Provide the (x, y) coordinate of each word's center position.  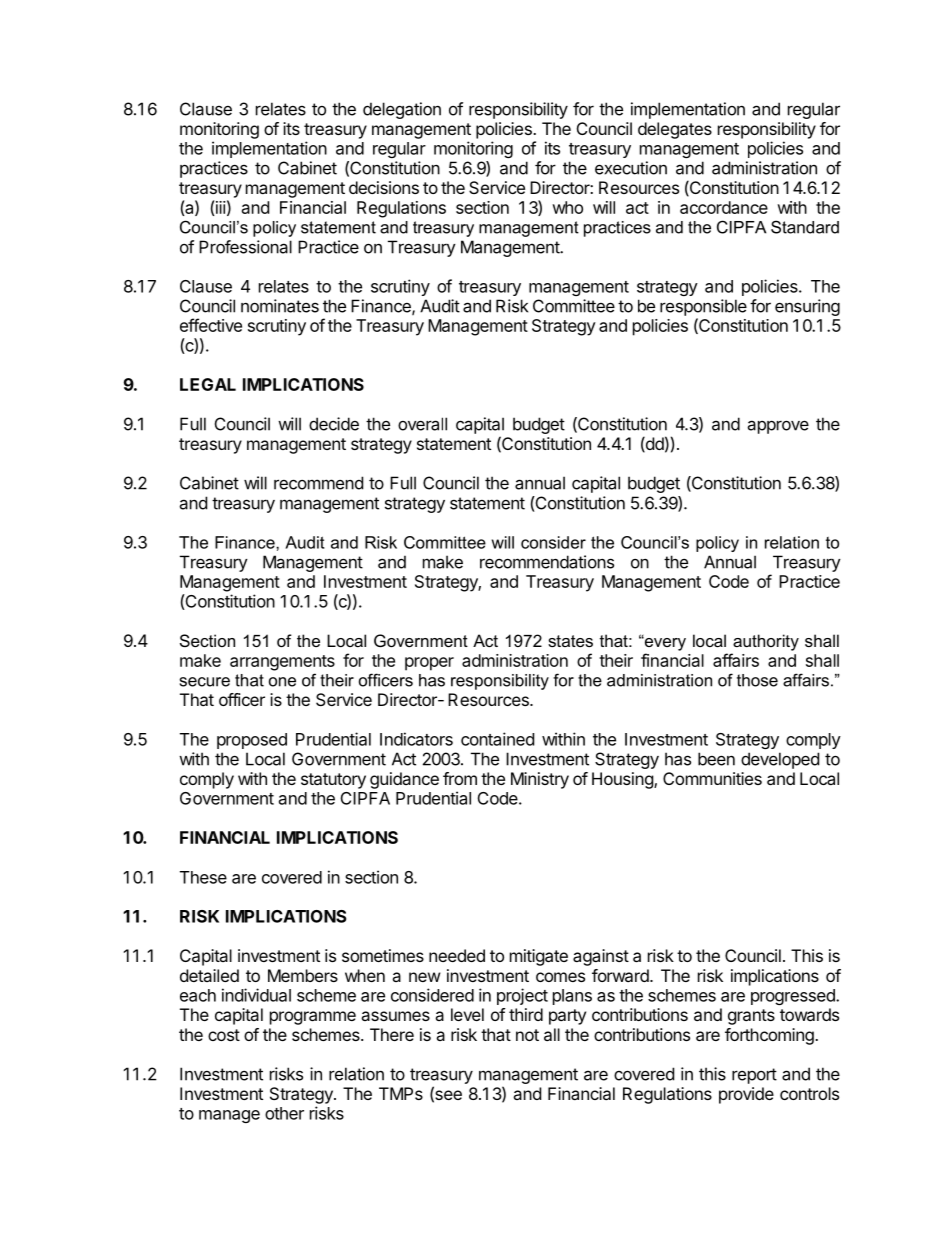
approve (778, 427)
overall (422, 424)
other (284, 1113)
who (567, 207)
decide (334, 424)
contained (497, 739)
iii (221, 207)
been (716, 759)
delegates (675, 130)
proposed (252, 741)
